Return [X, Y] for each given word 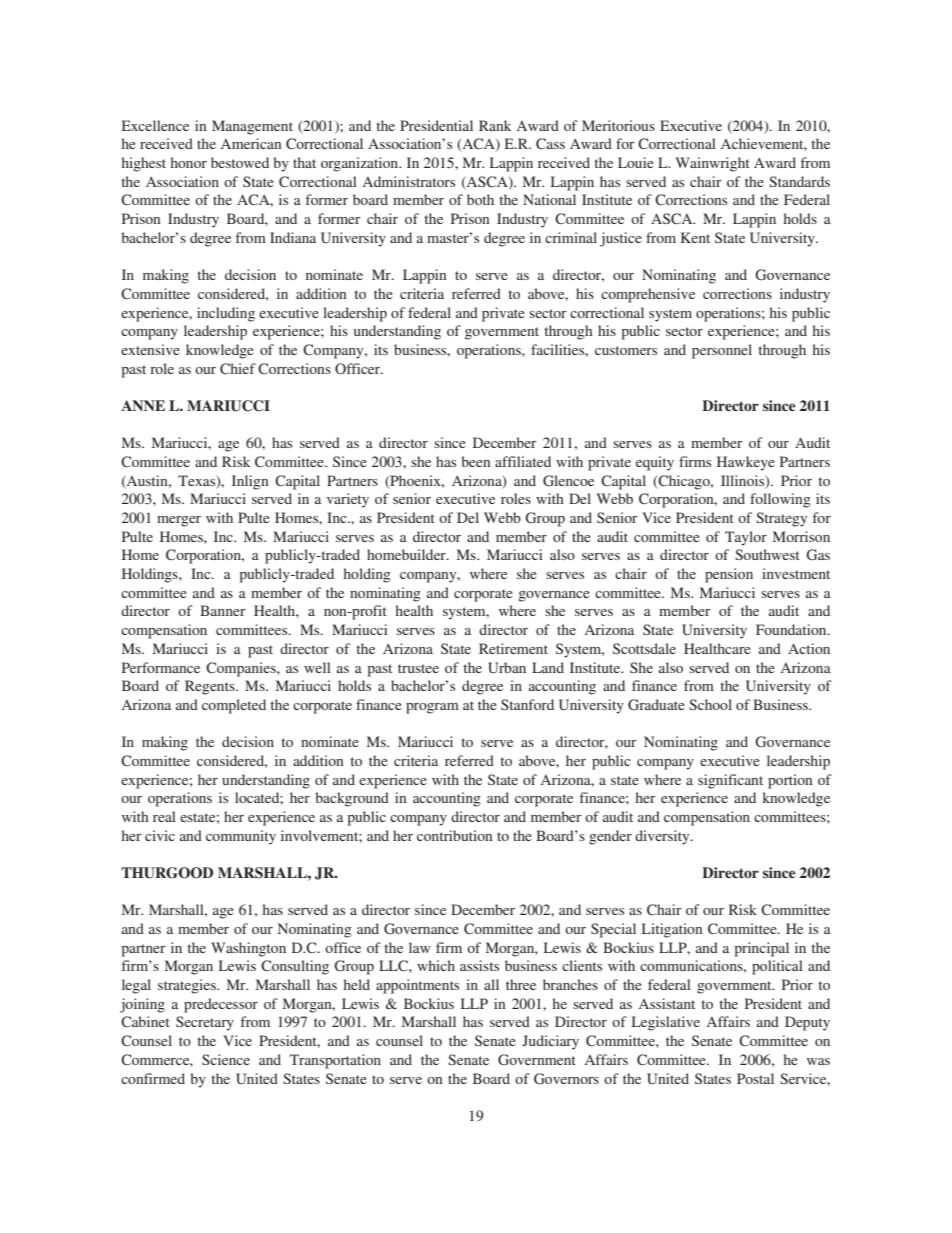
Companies [242, 669]
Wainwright [713, 164]
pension [729, 575]
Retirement [513, 648]
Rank [495, 125]
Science [226, 1059]
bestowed [240, 162]
